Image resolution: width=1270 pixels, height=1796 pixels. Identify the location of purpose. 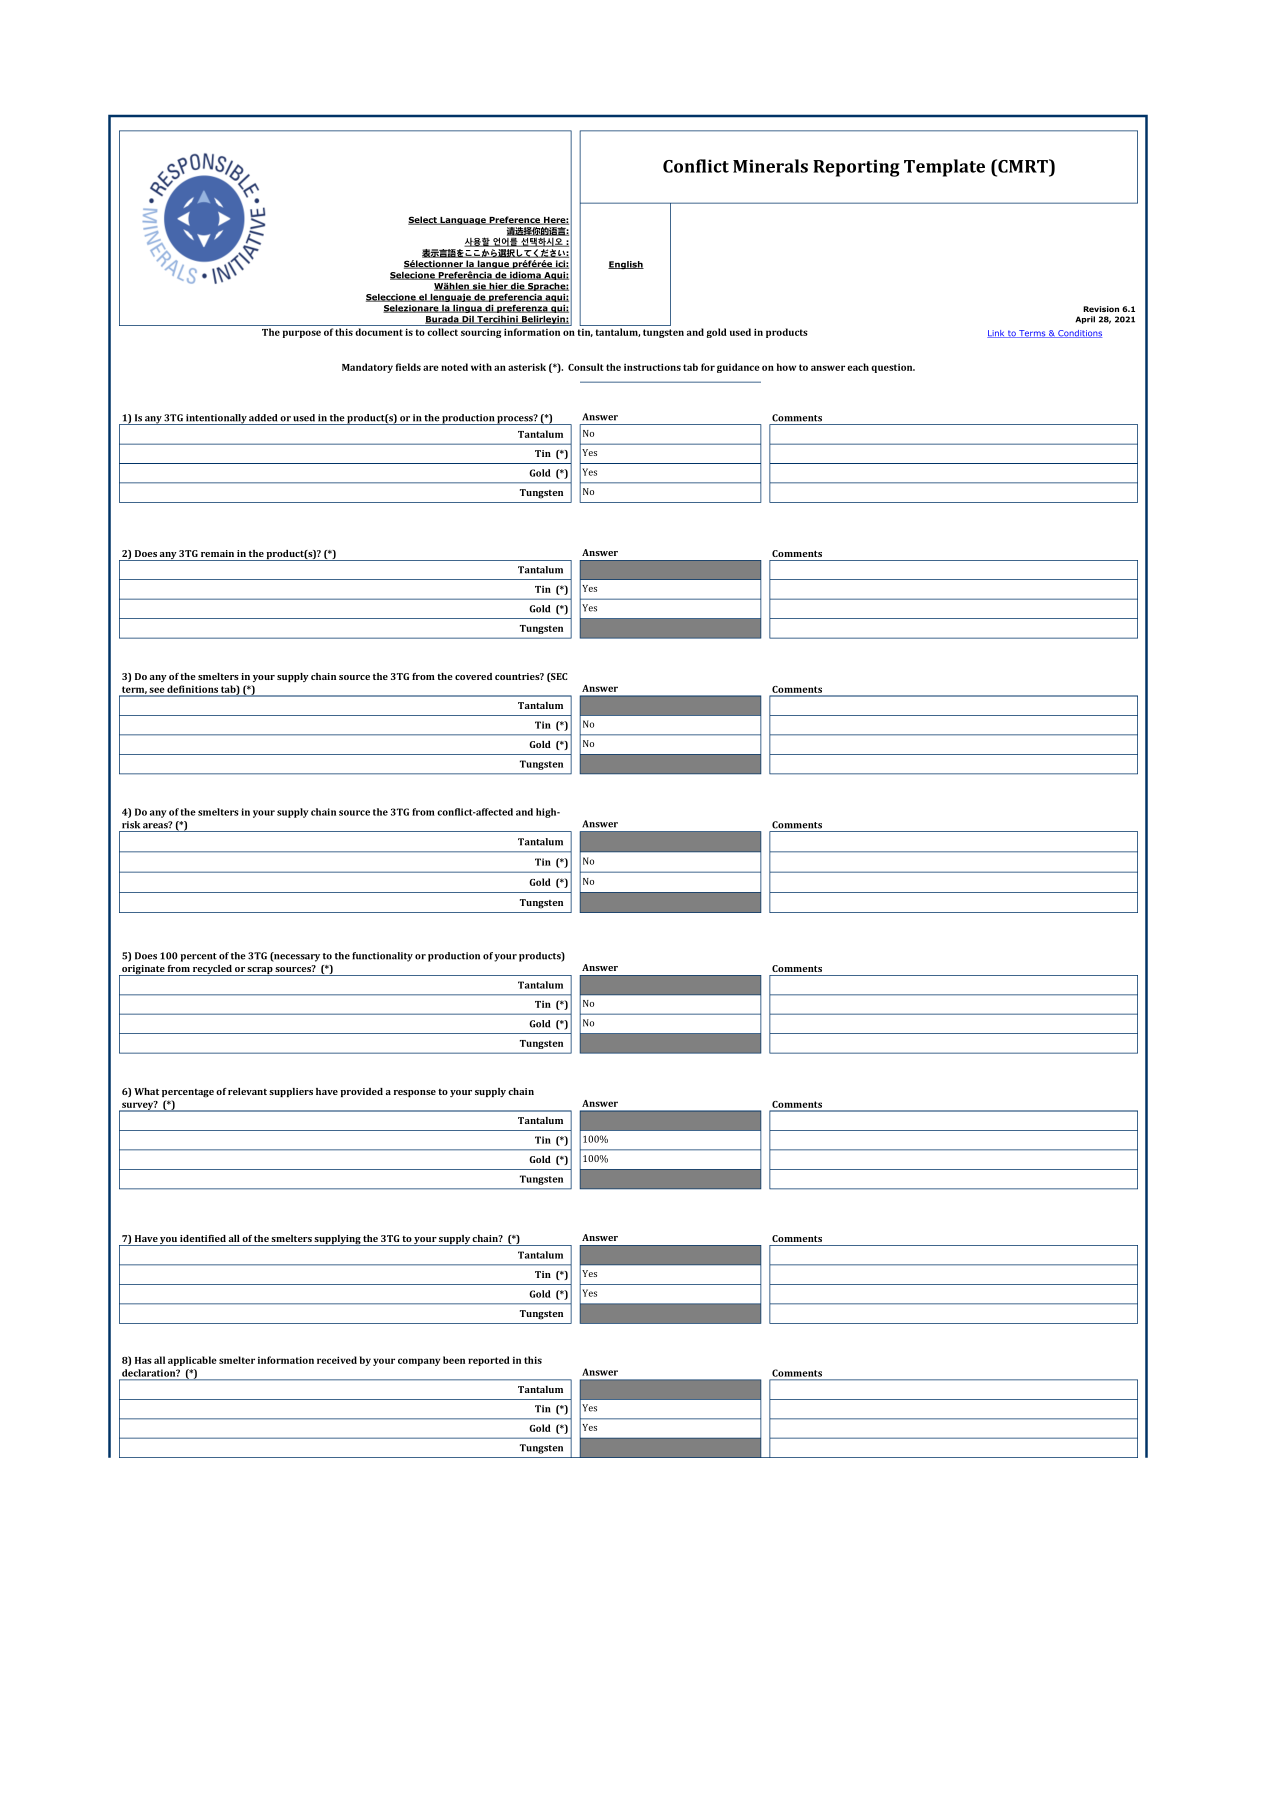
(302, 334).
